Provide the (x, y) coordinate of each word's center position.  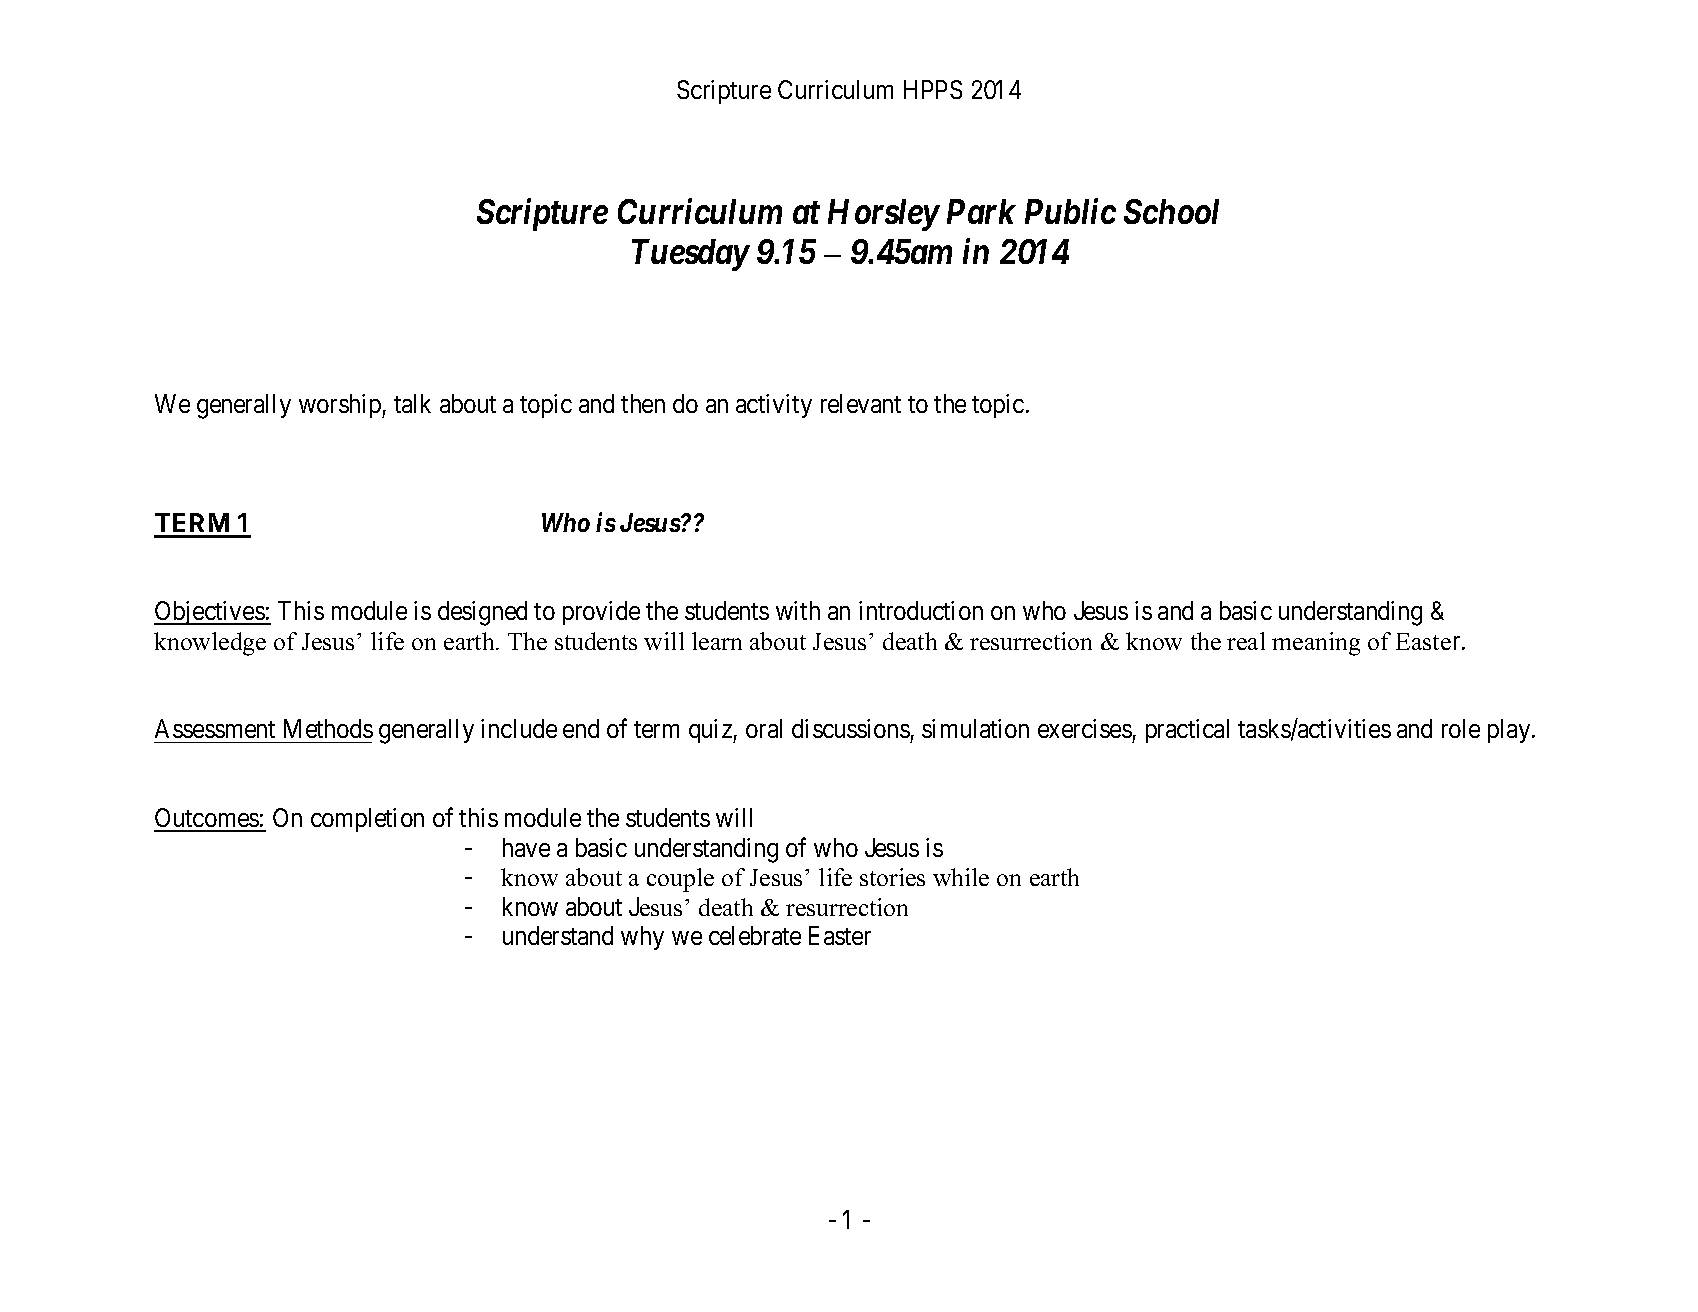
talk (412, 403)
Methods (328, 728)
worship (341, 406)
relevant (861, 403)
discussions (851, 728)
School (1171, 211)
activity (774, 406)
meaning (1316, 644)
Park (981, 211)
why (642, 938)
